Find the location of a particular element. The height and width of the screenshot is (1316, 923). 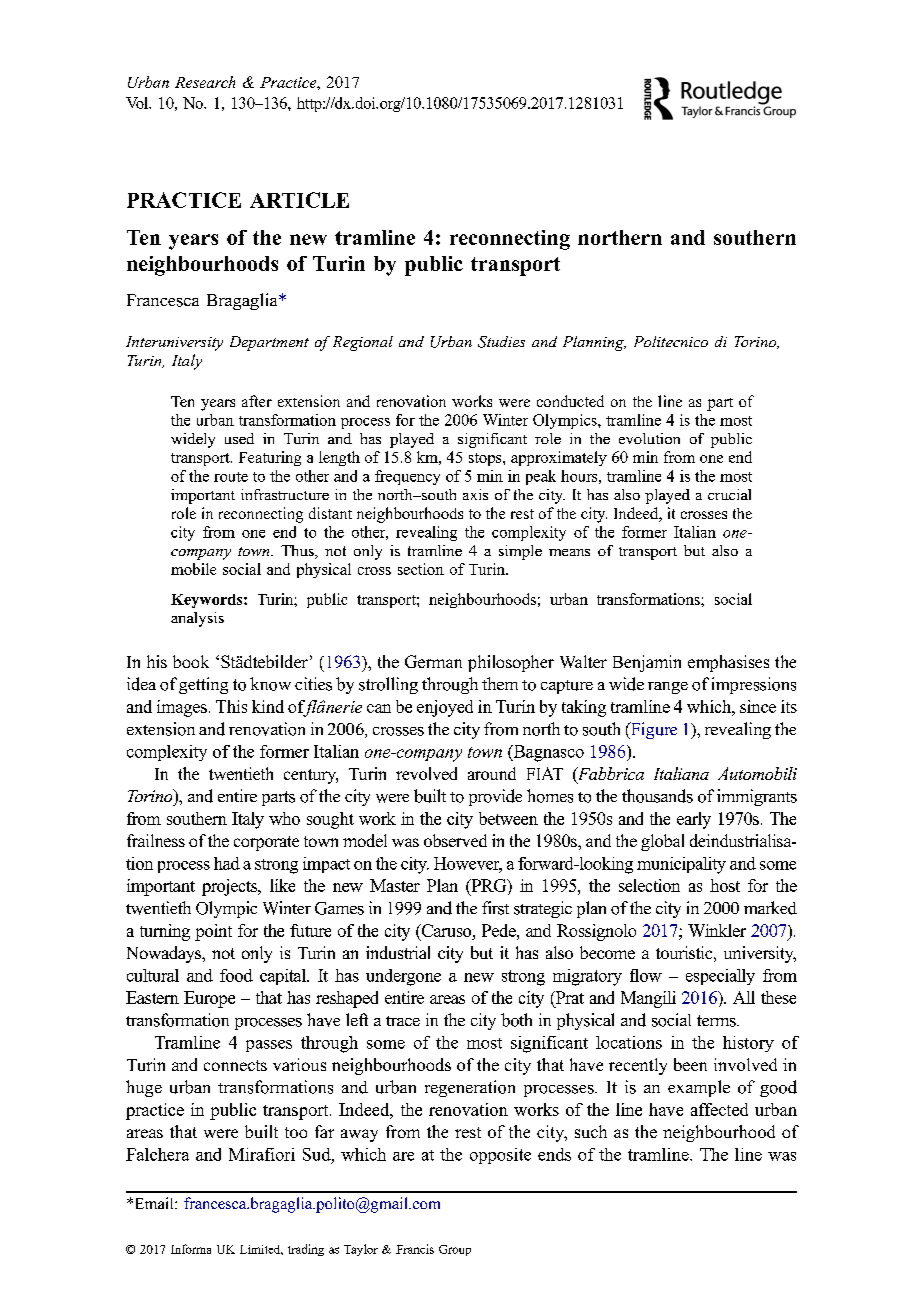

Group is located at coordinates (455, 1250).
